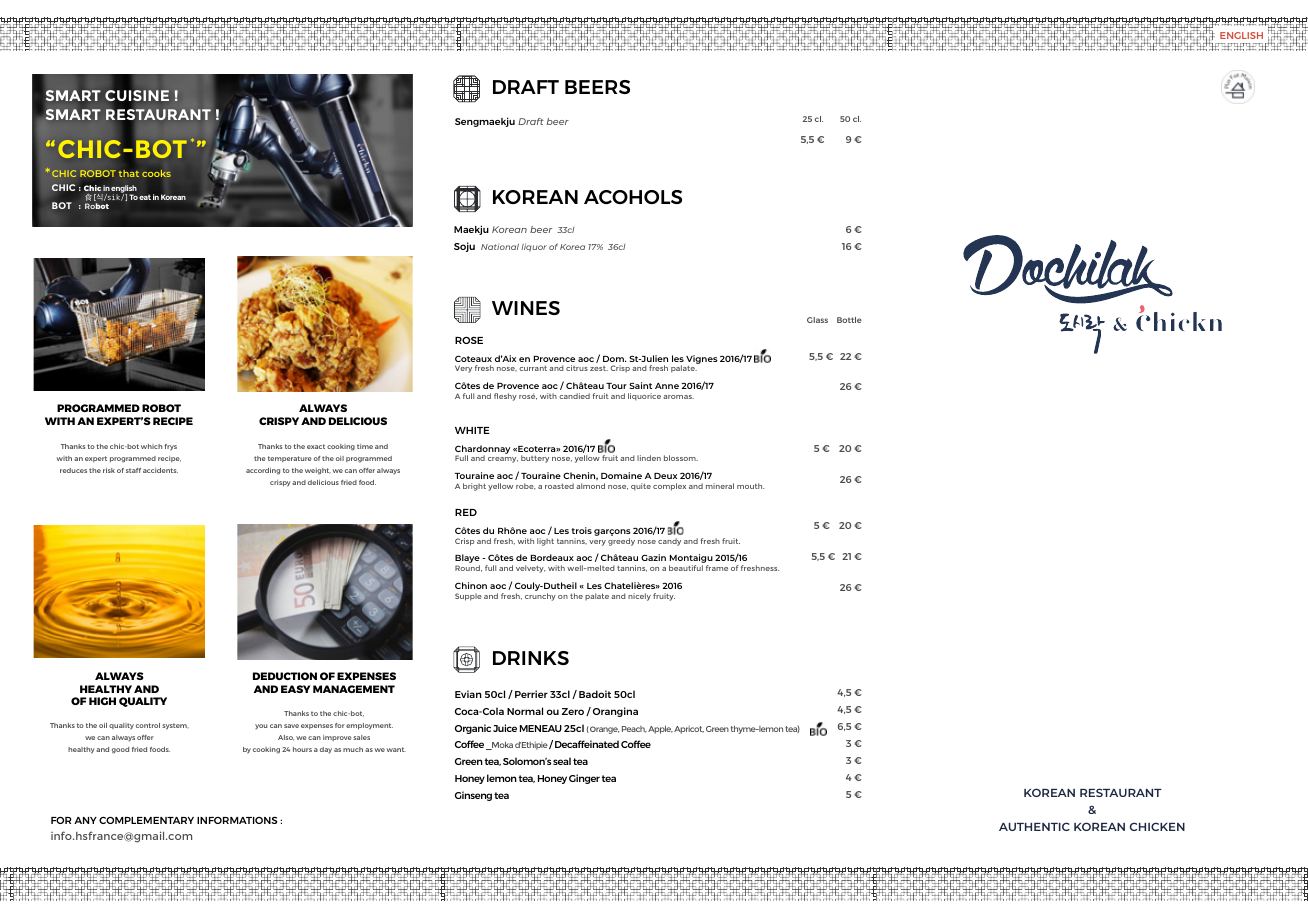 Image resolution: width=1308 pixels, height=924 pixels. I want to click on National, so click(500, 246).
